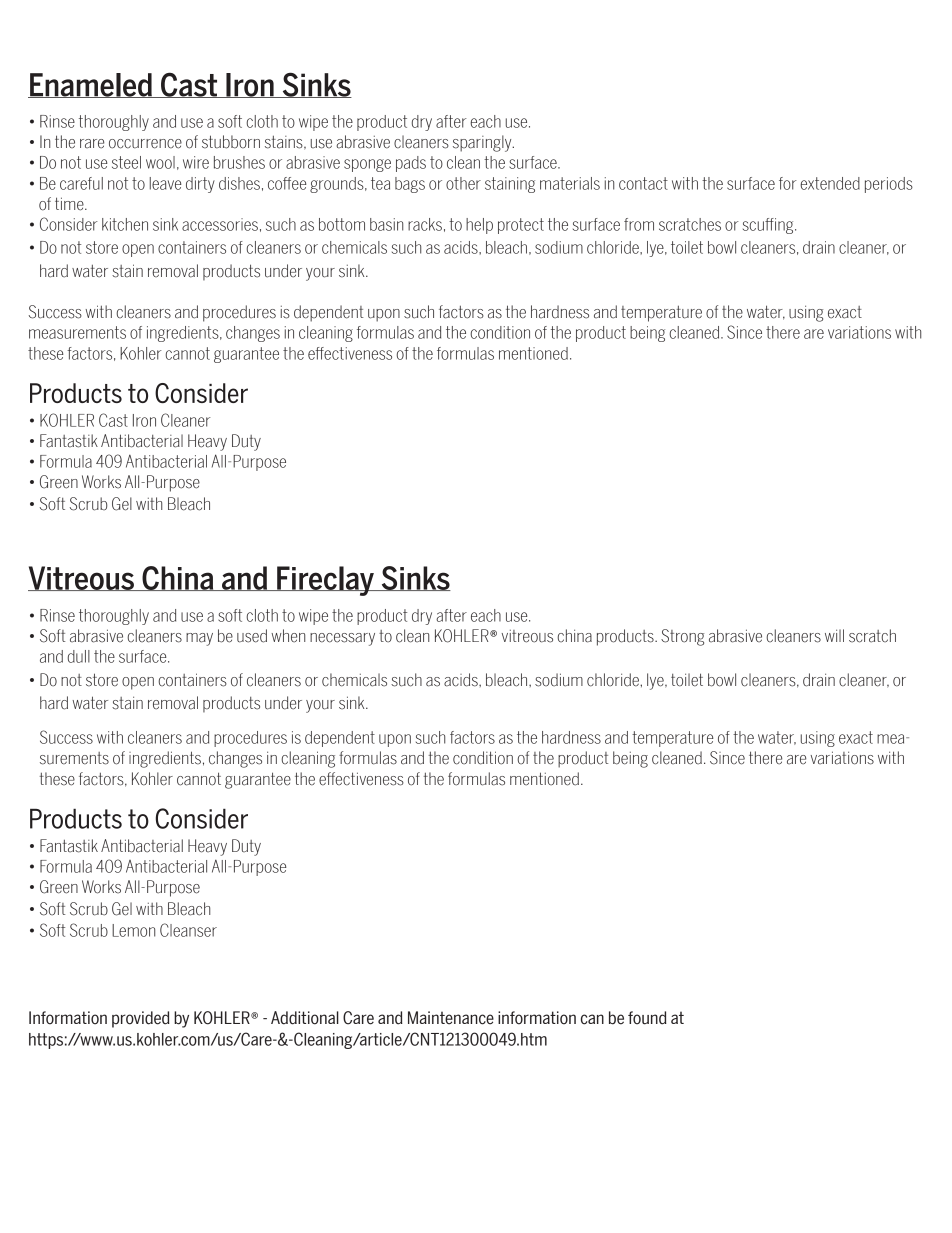 This document has width=952, height=1233. What do you see at coordinates (479, 226) in the document?
I see `help` at bounding box center [479, 226].
